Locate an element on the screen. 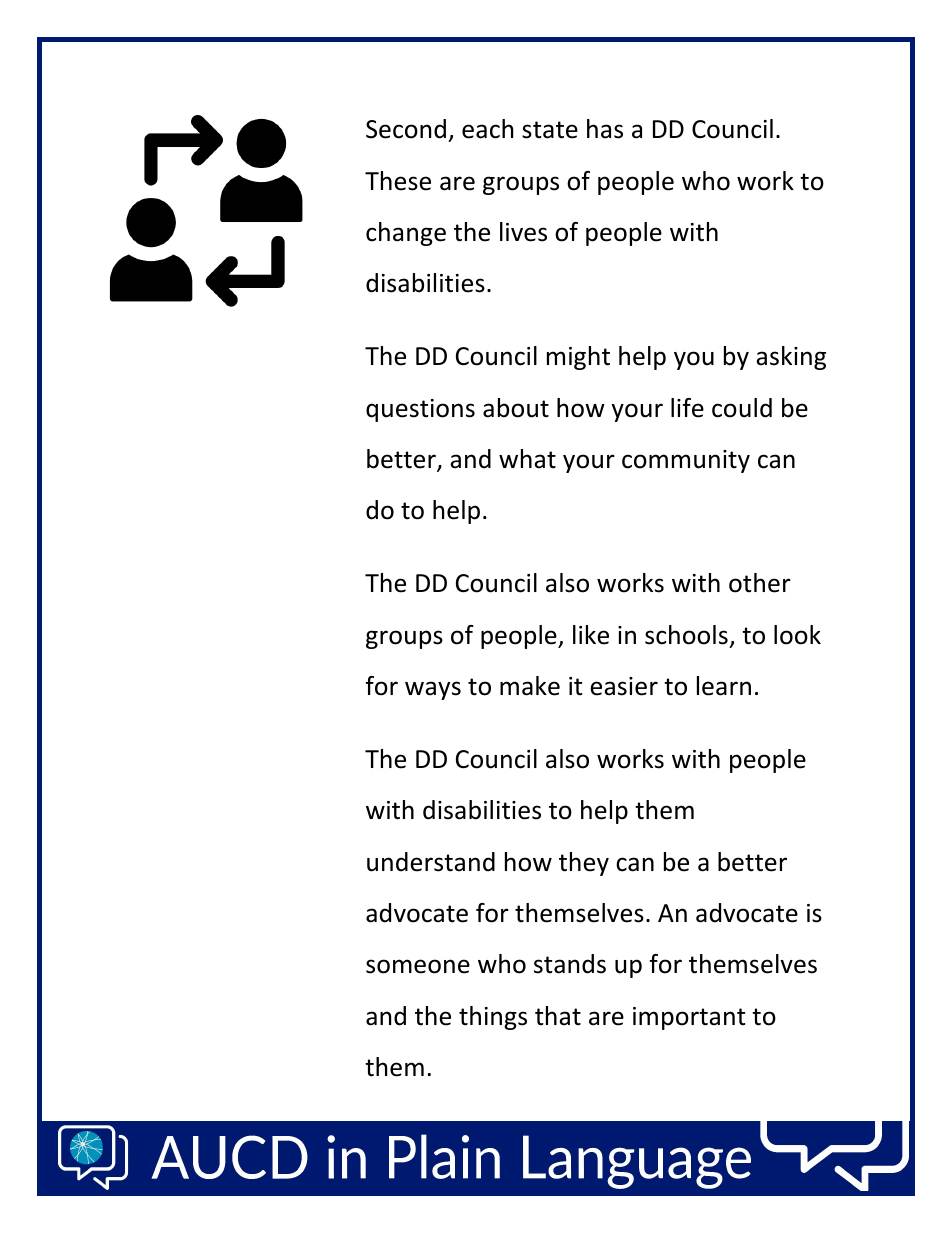 The width and height of the screenshot is (952, 1233). has is located at coordinates (605, 129).
